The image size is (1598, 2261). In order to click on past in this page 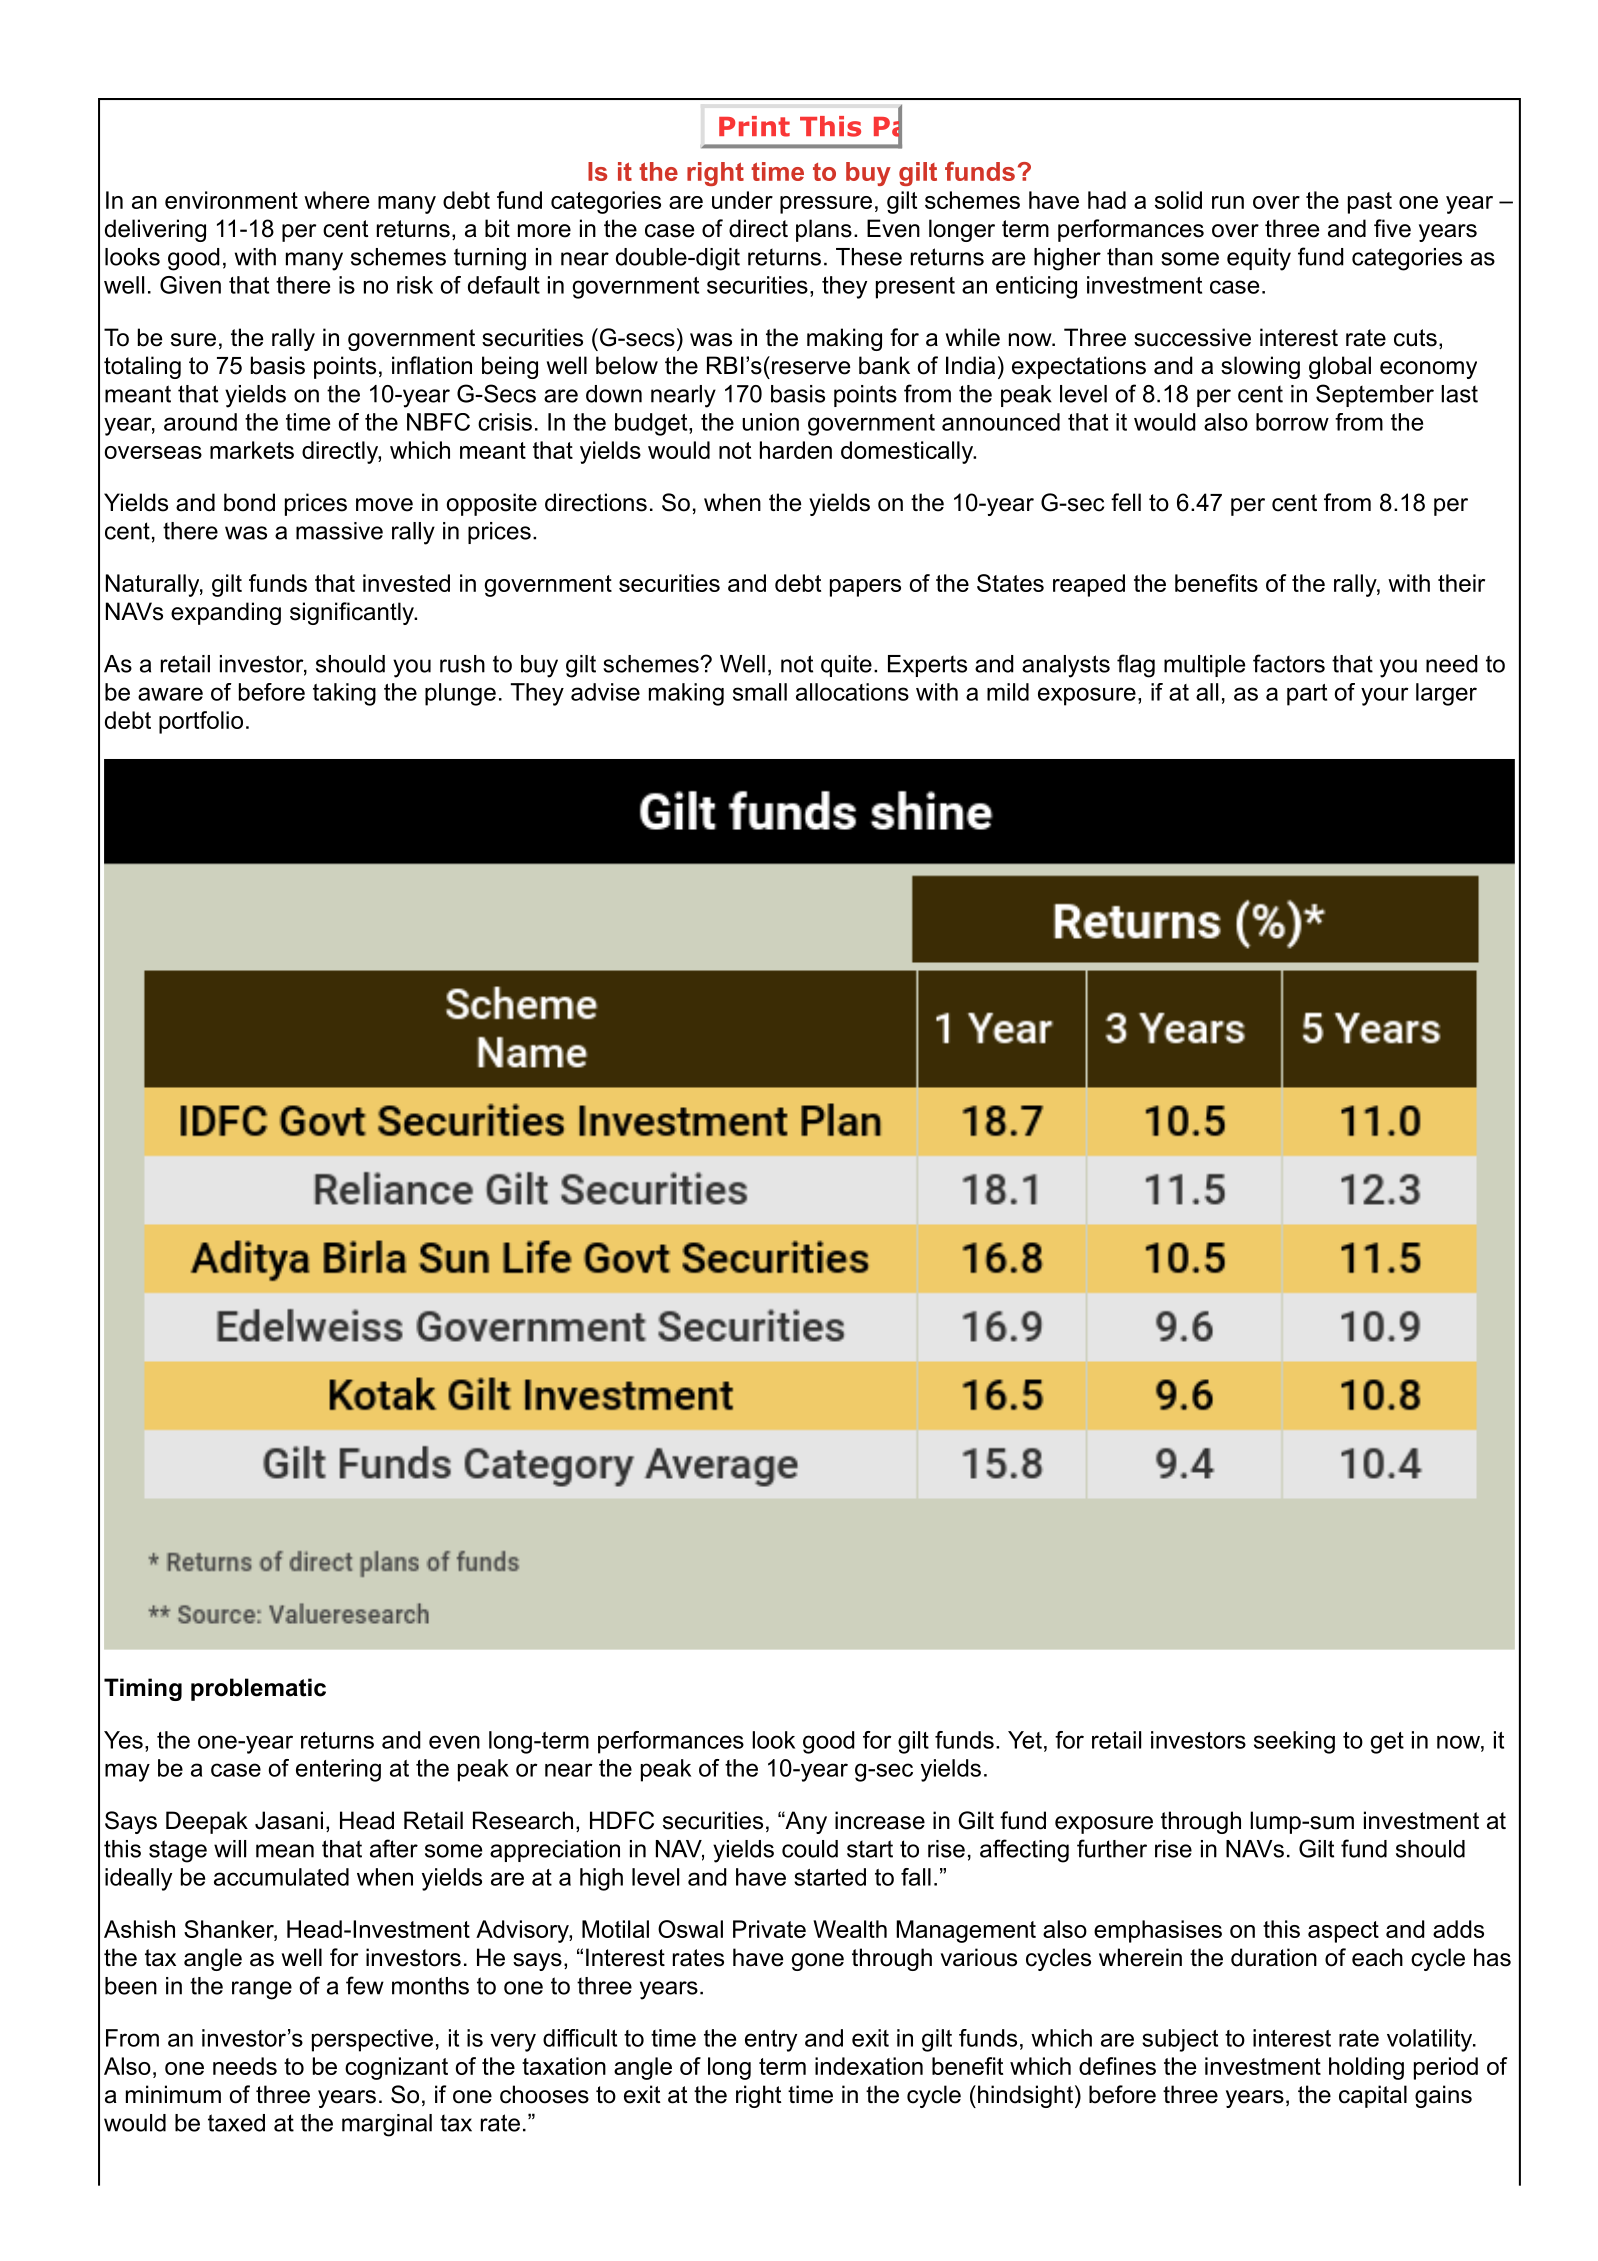, I will do `click(1370, 203)`.
